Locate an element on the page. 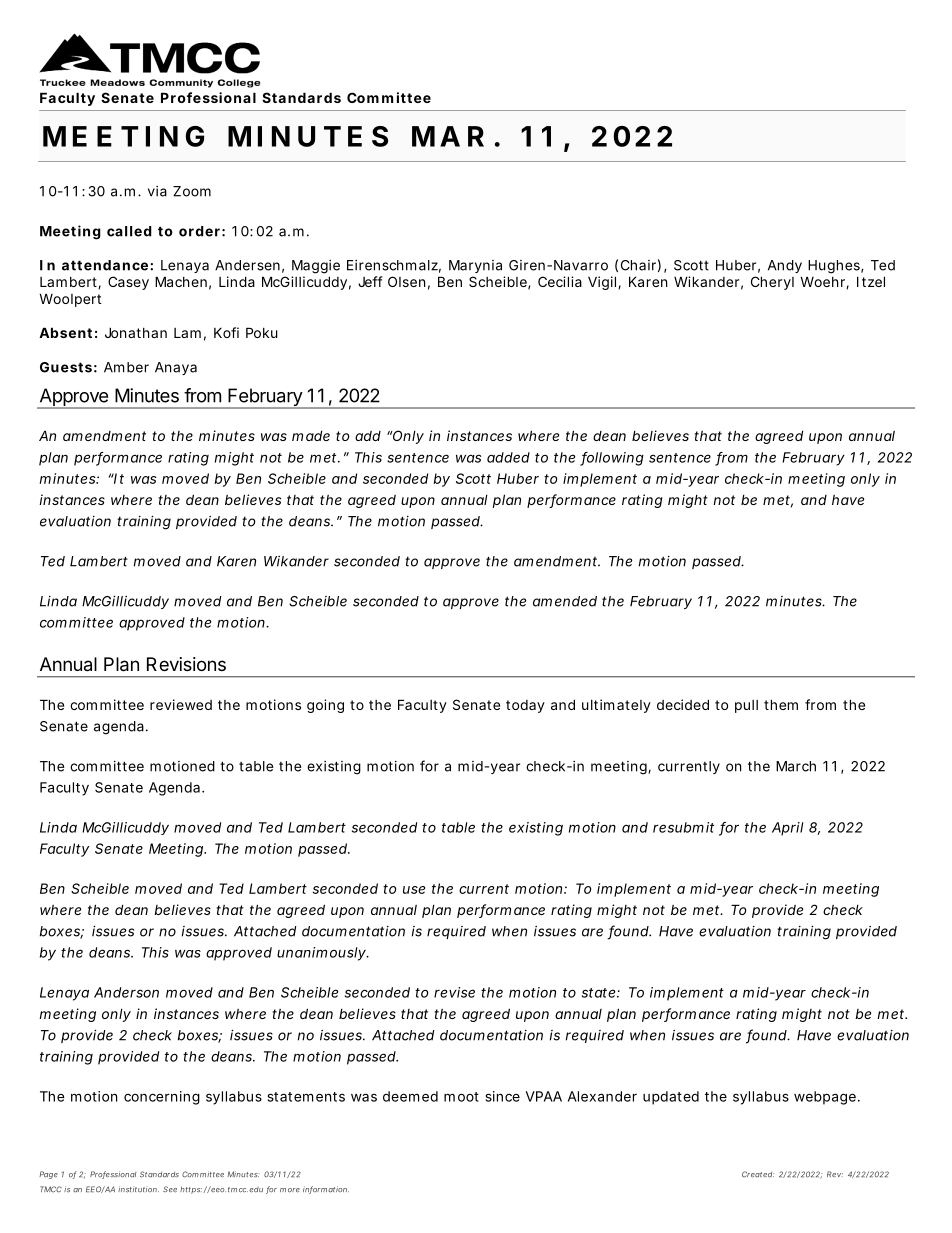 The image size is (952, 1233). today is located at coordinates (525, 706).
